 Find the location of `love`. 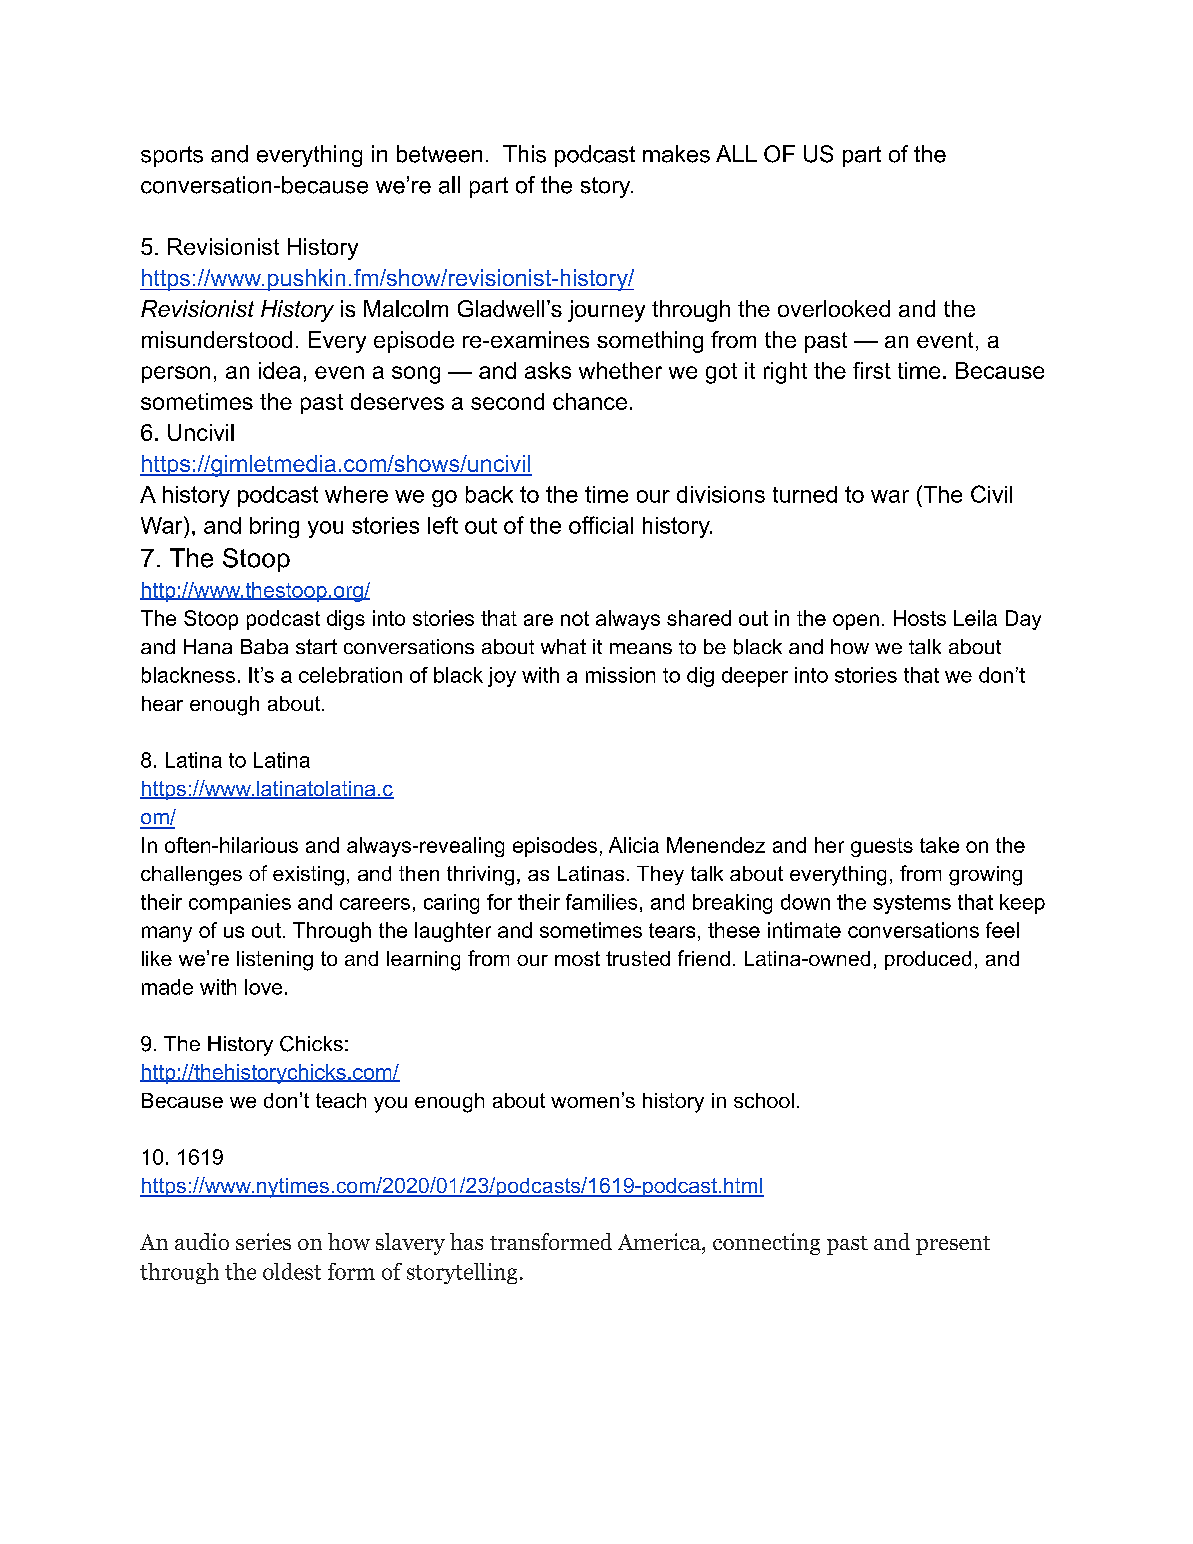

love is located at coordinates (263, 987).
